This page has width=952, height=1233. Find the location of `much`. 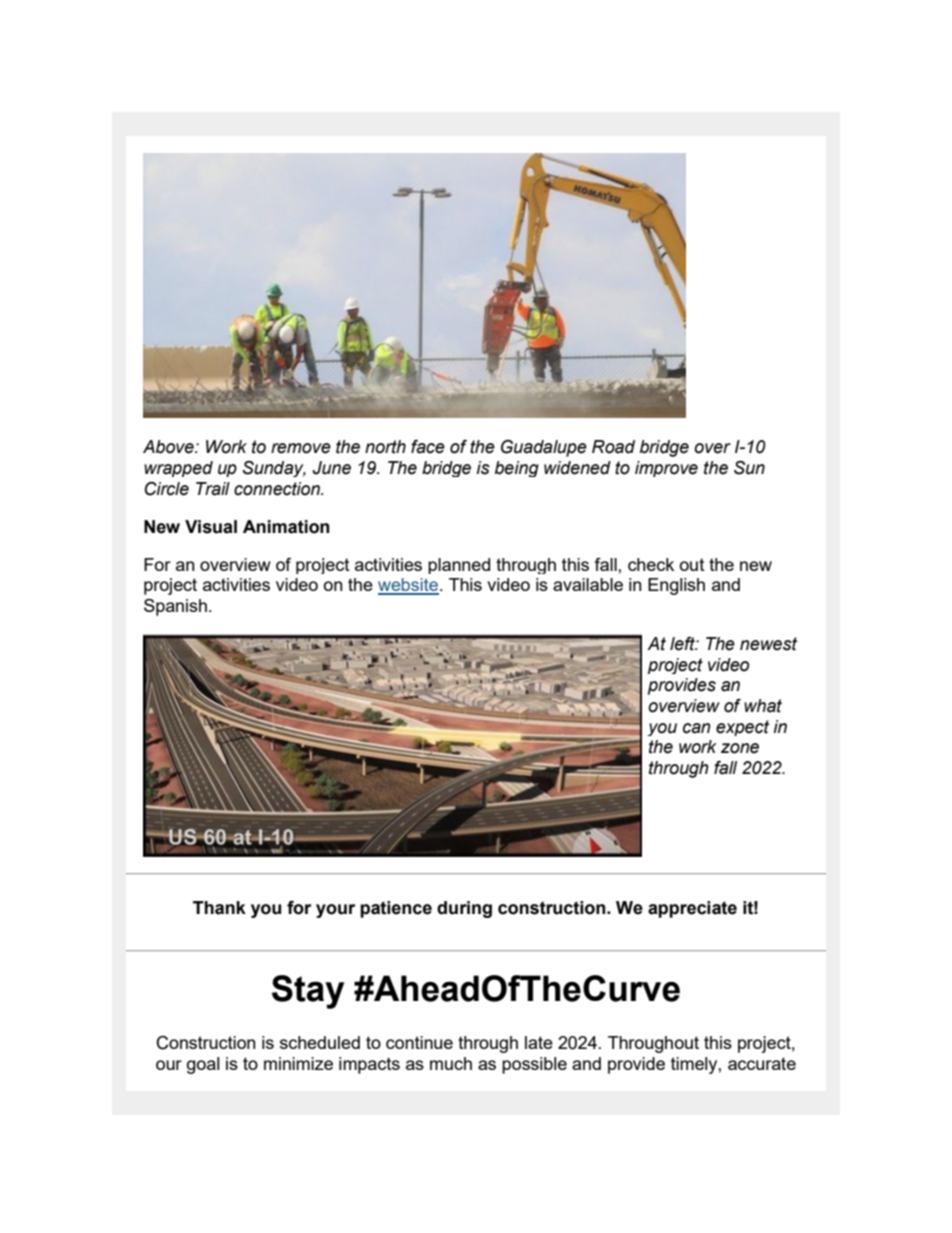

much is located at coordinates (451, 1063).
